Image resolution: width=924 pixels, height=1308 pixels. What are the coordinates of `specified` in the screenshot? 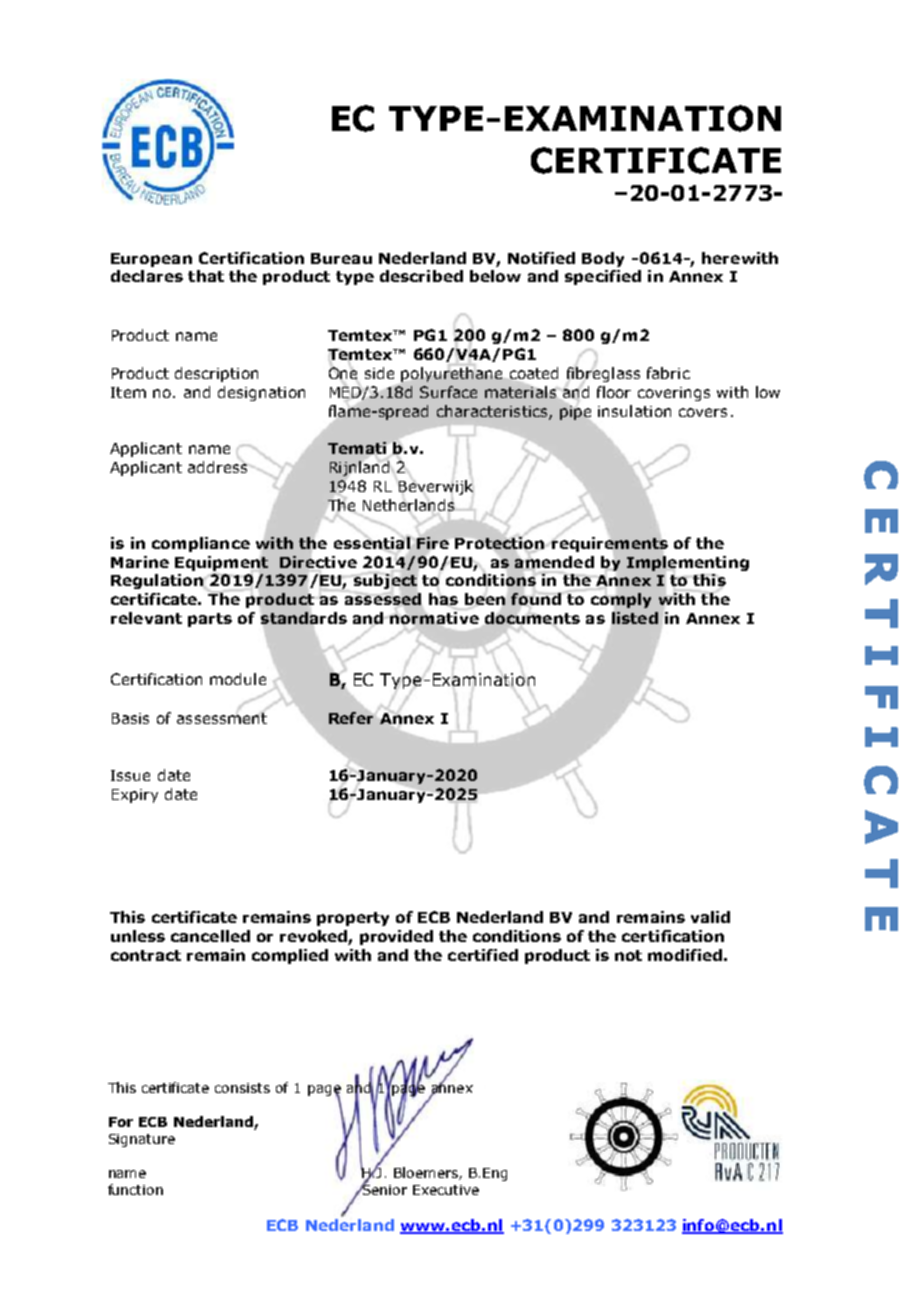 It's located at (603, 277).
